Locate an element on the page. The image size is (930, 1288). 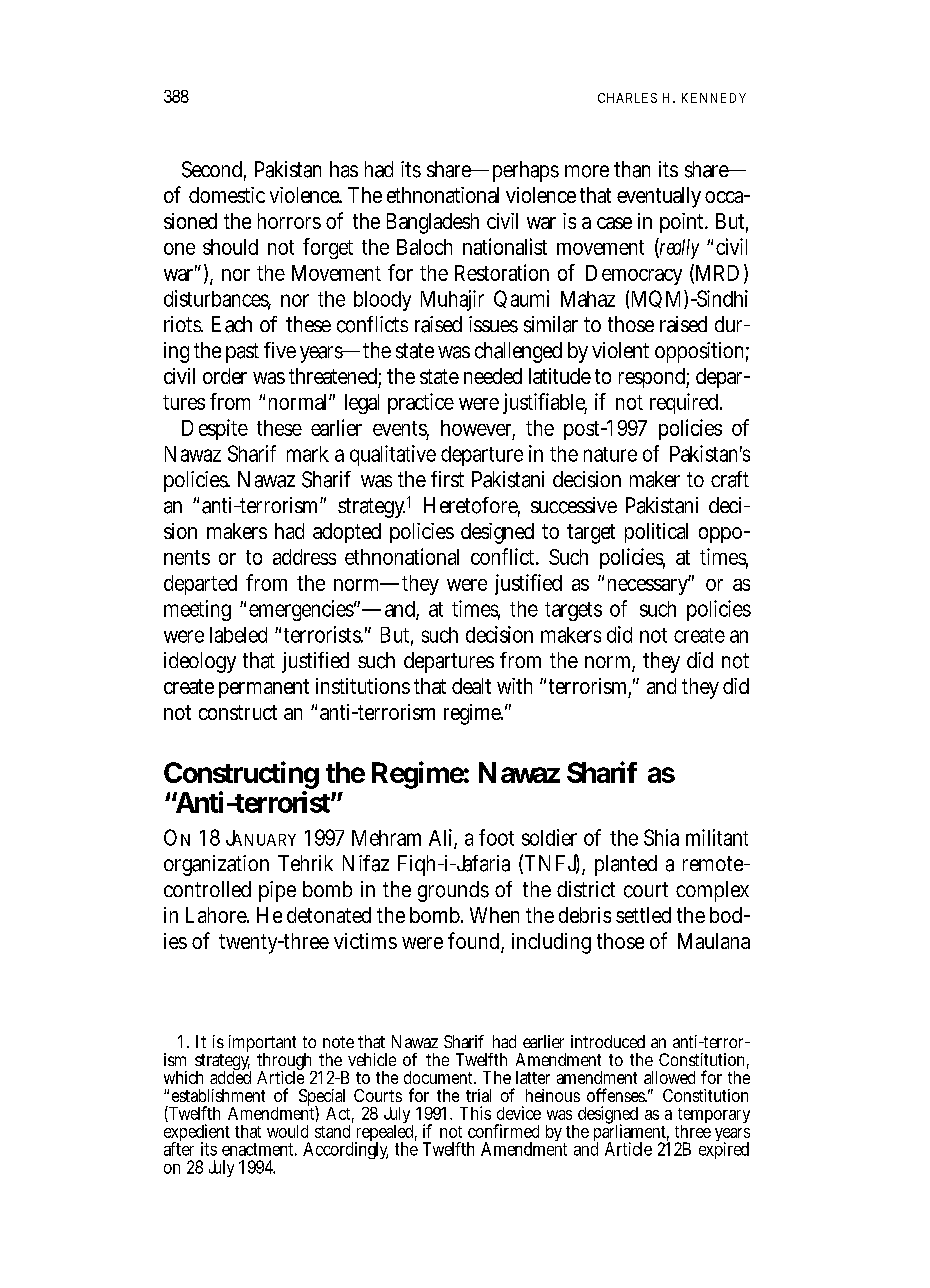
organization is located at coordinates (216, 865).
